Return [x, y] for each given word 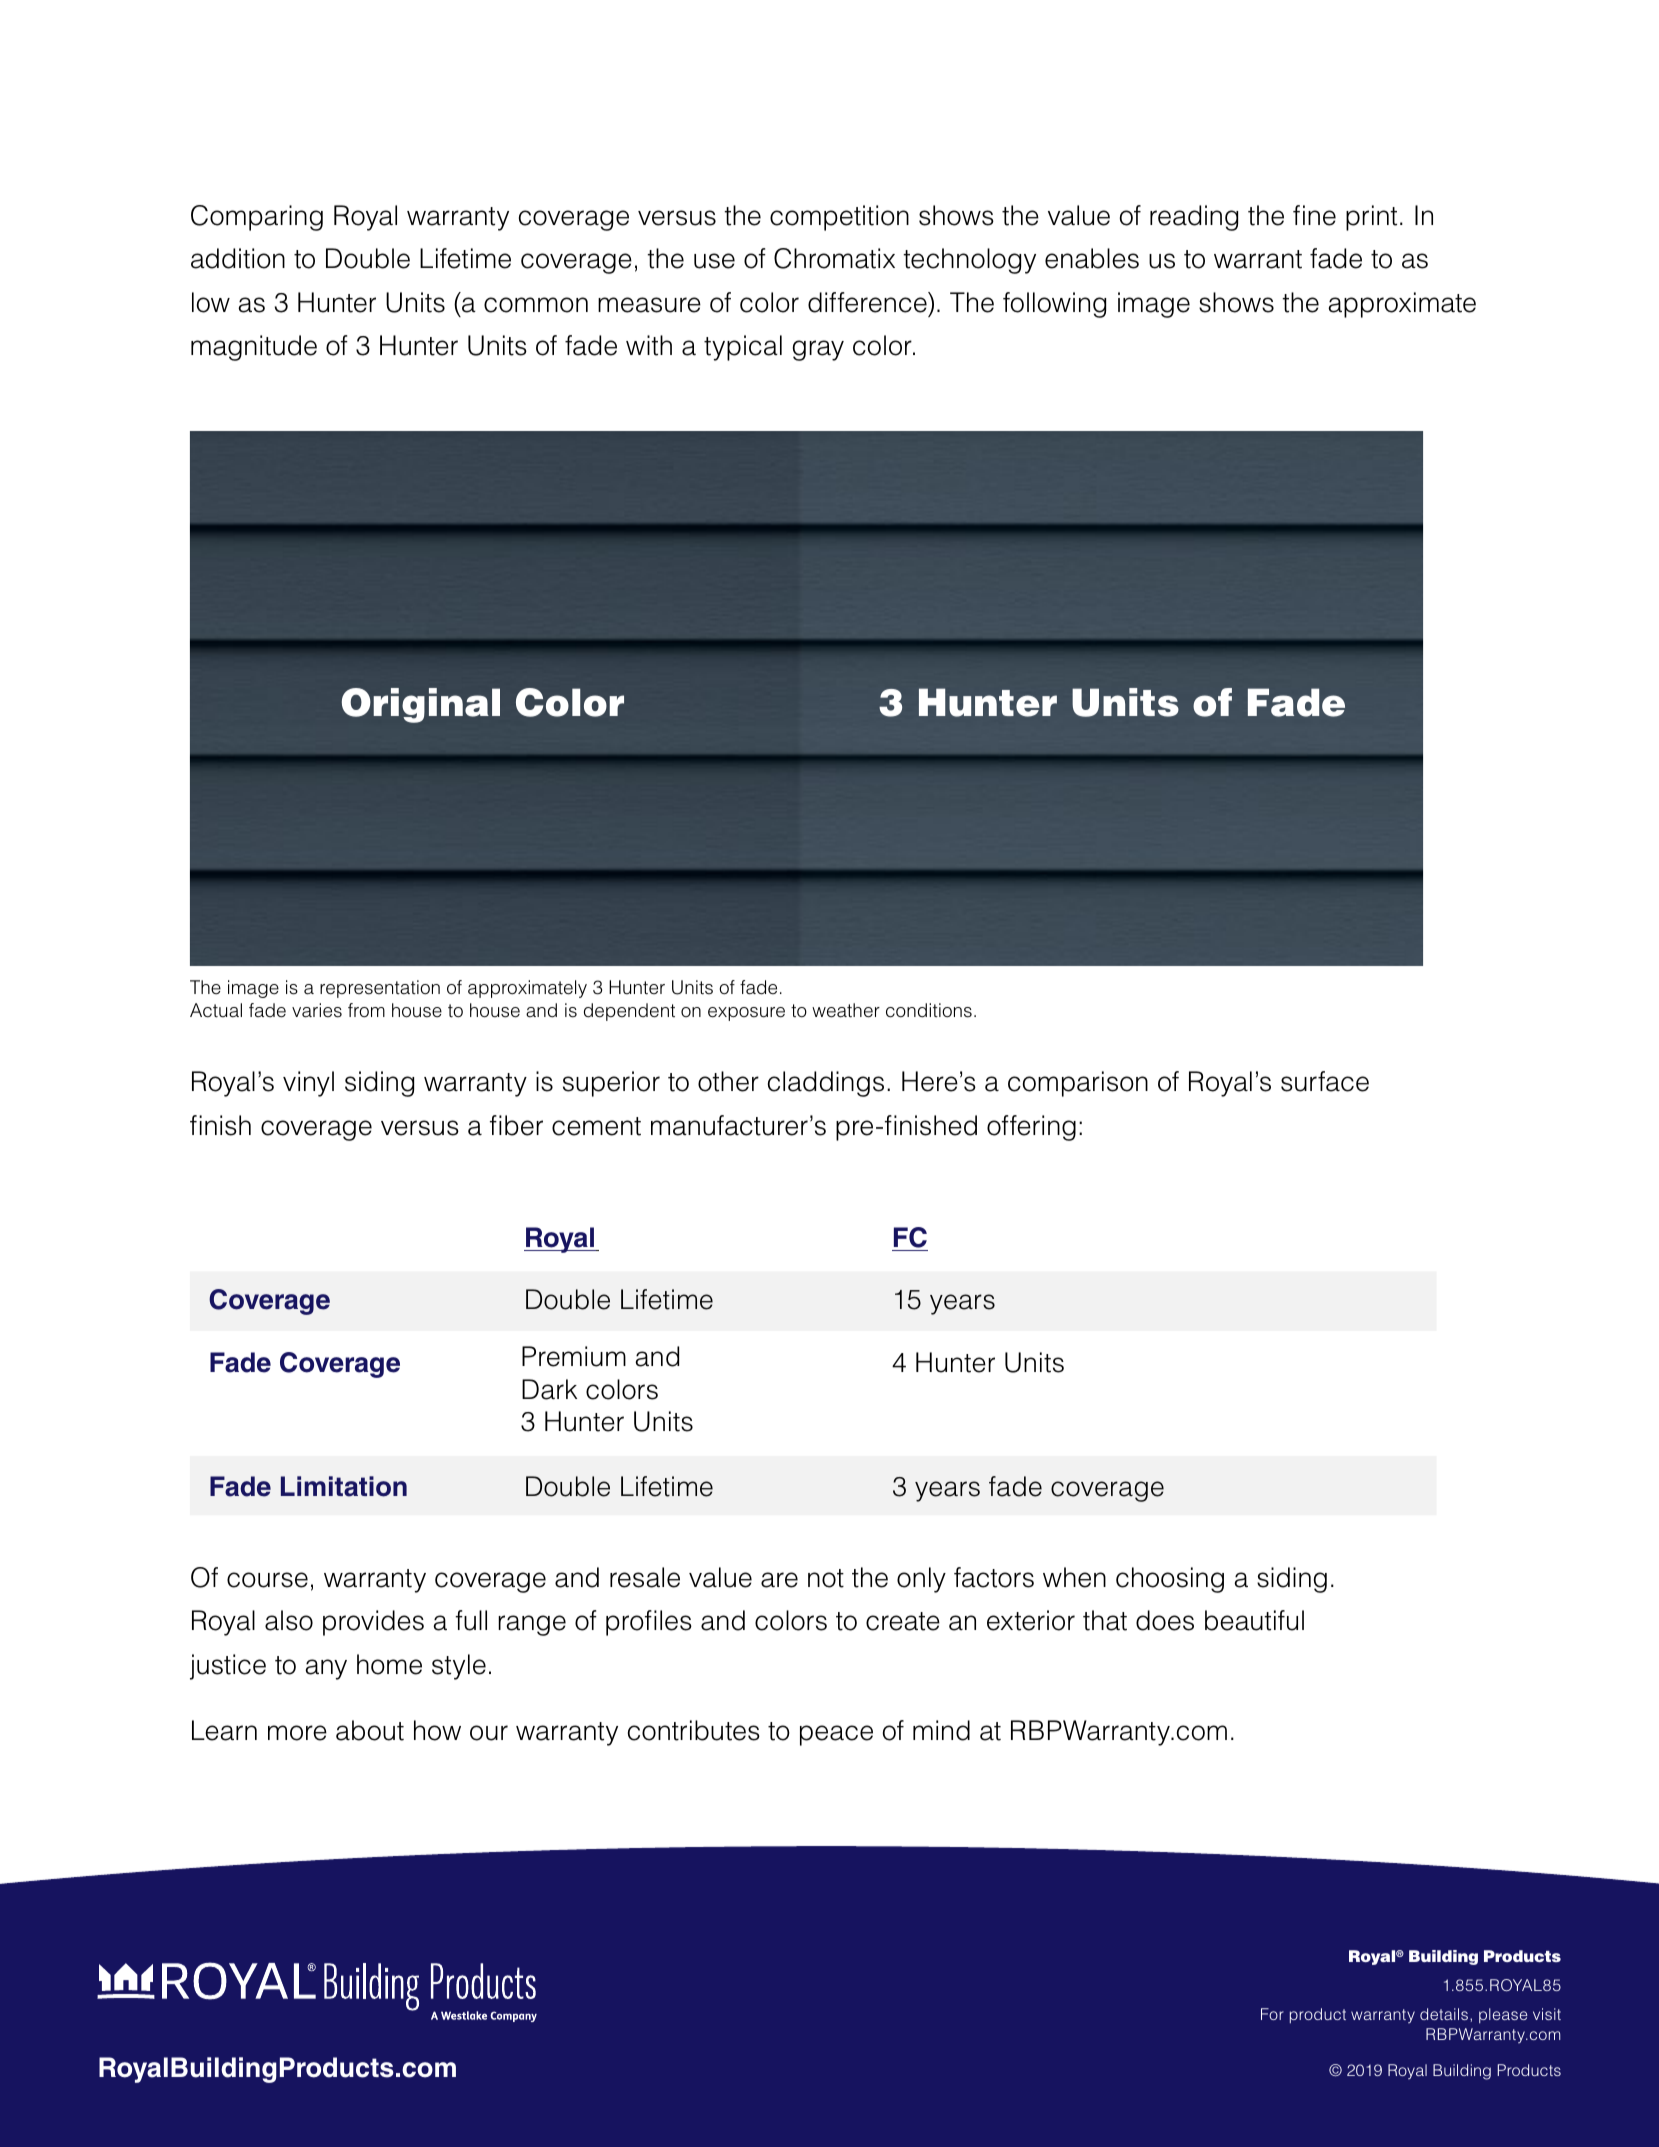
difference [868, 302]
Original [421, 705]
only [921, 1580]
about [370, 1730]
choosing [1170, 1580]
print [1371, 218]
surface [1325, 1081]
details [1445, 2014]
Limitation [344, 1486]
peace [836, 1735]
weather [846, 1010]
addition [238, 258]
